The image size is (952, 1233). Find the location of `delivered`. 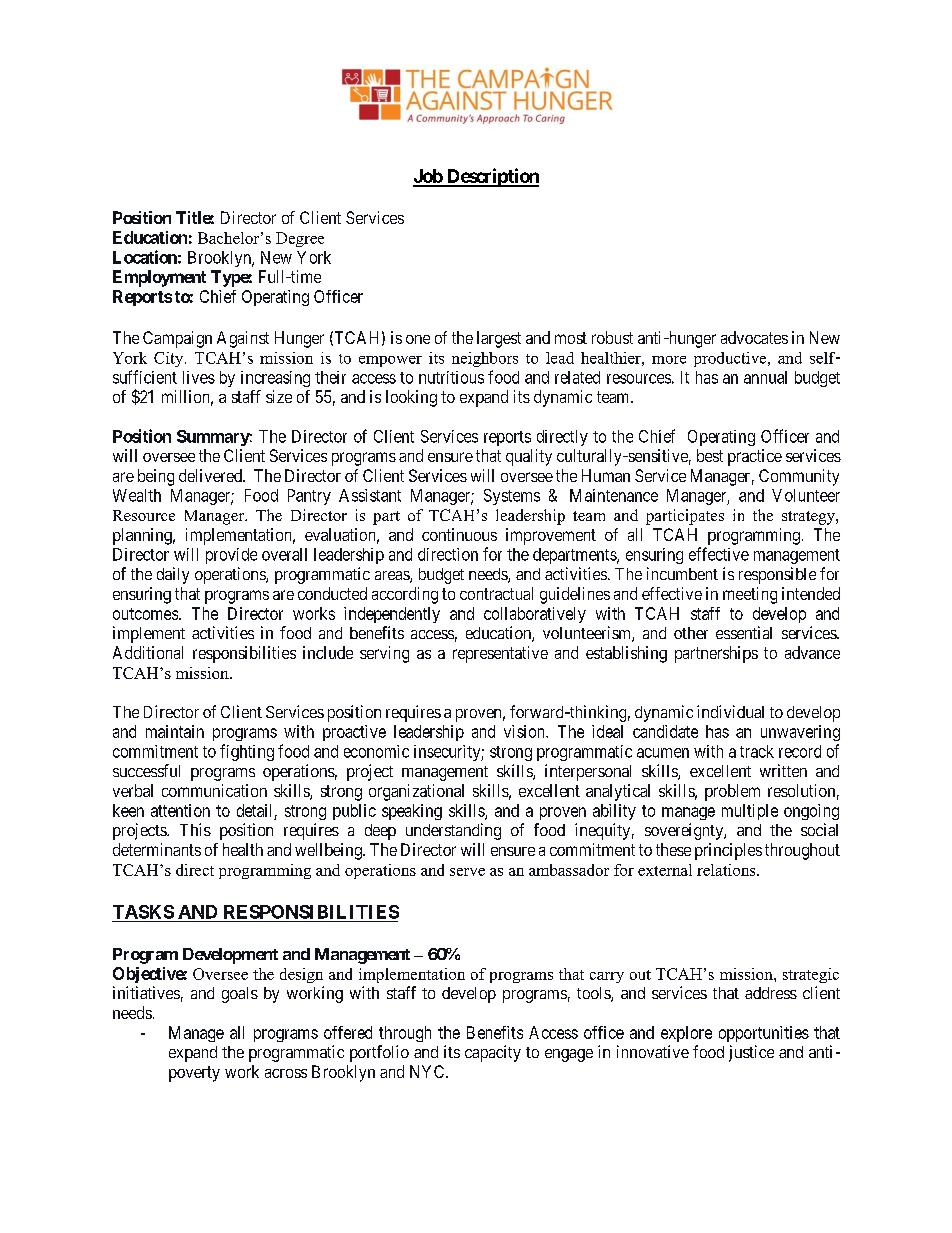

delivered is located at coordinates (211, 475).
